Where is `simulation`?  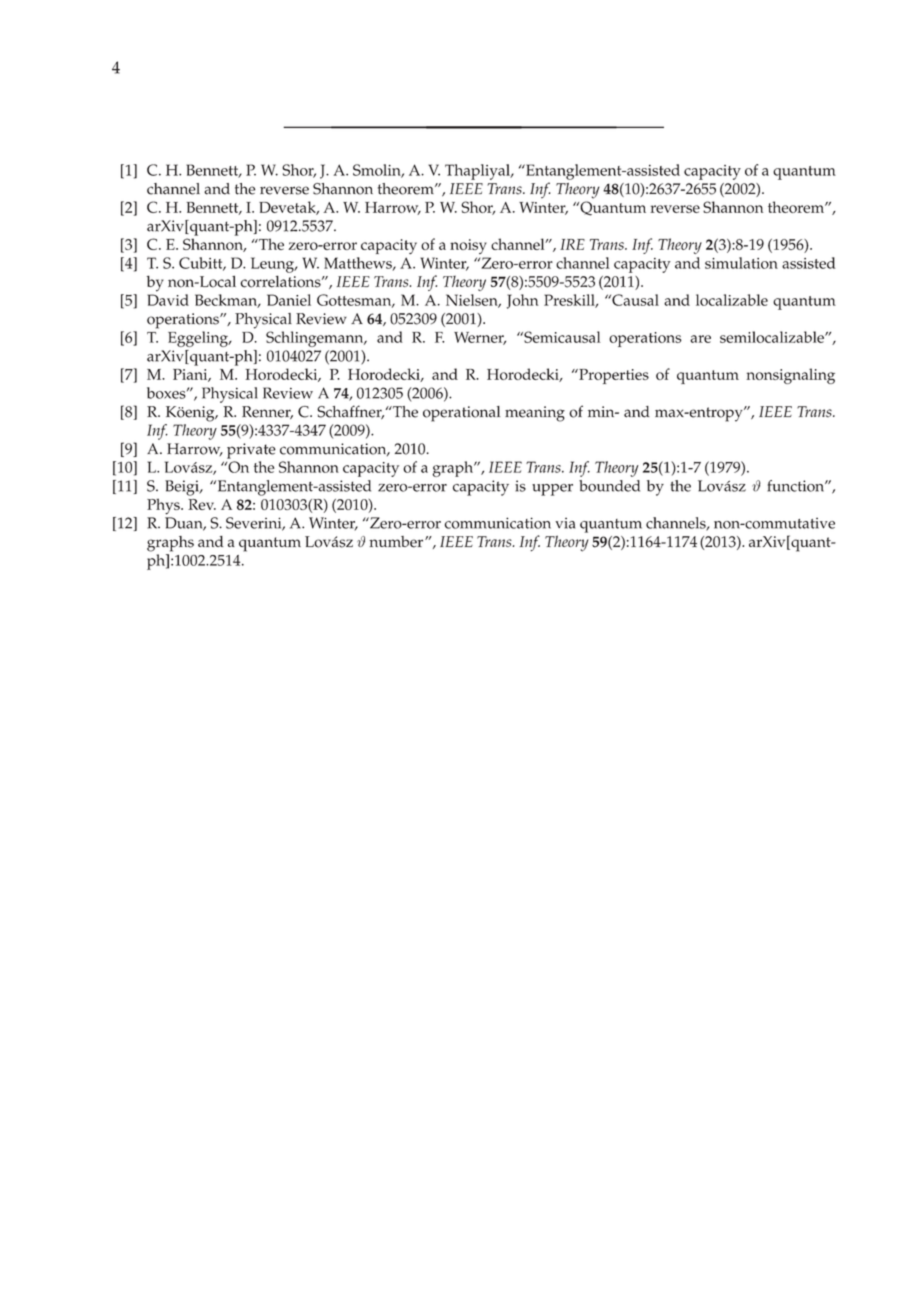 simulation is located at coordinates (741, 263).
